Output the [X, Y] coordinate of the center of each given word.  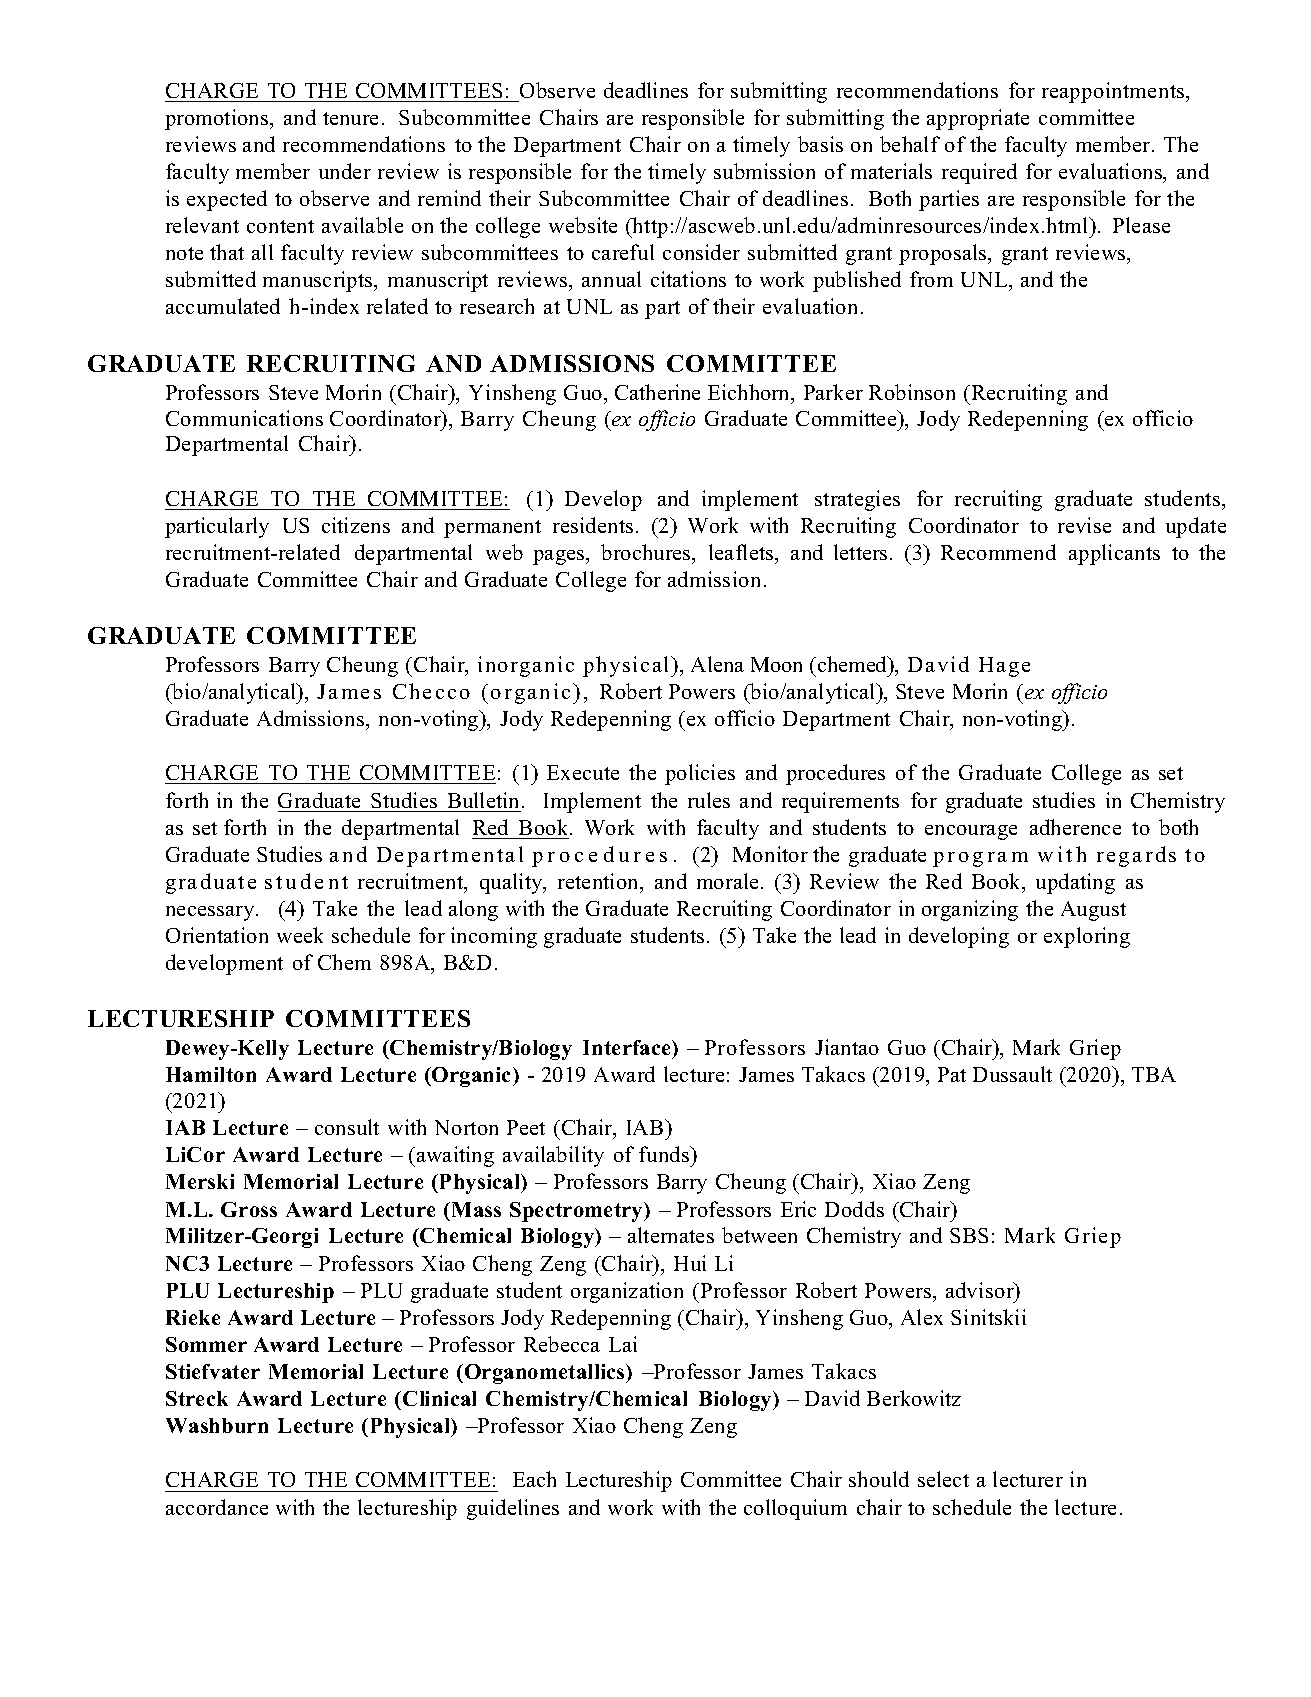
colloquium [795, 1509]
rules [709, 800]
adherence [1075, 827]
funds [665, 1154]
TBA [1154, 1074]
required [979, 173]
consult [347, 1127]
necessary [211, 913]
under [345, 171]
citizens [356, 525]
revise [1084, 525]
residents [593, 525]
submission [764, 171]
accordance [217, 1507]
